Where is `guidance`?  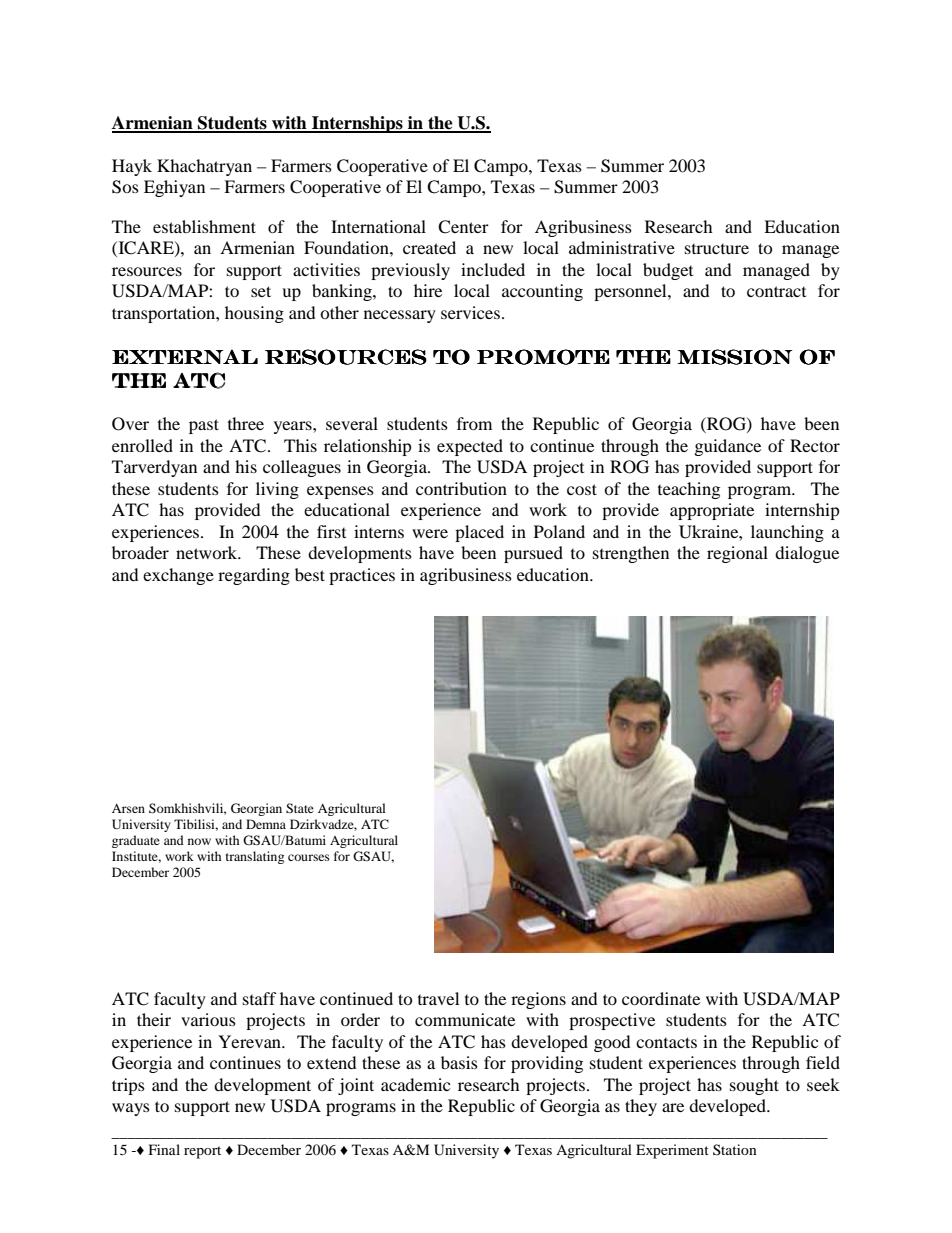 guidance is located at coordinates (727, 447).
